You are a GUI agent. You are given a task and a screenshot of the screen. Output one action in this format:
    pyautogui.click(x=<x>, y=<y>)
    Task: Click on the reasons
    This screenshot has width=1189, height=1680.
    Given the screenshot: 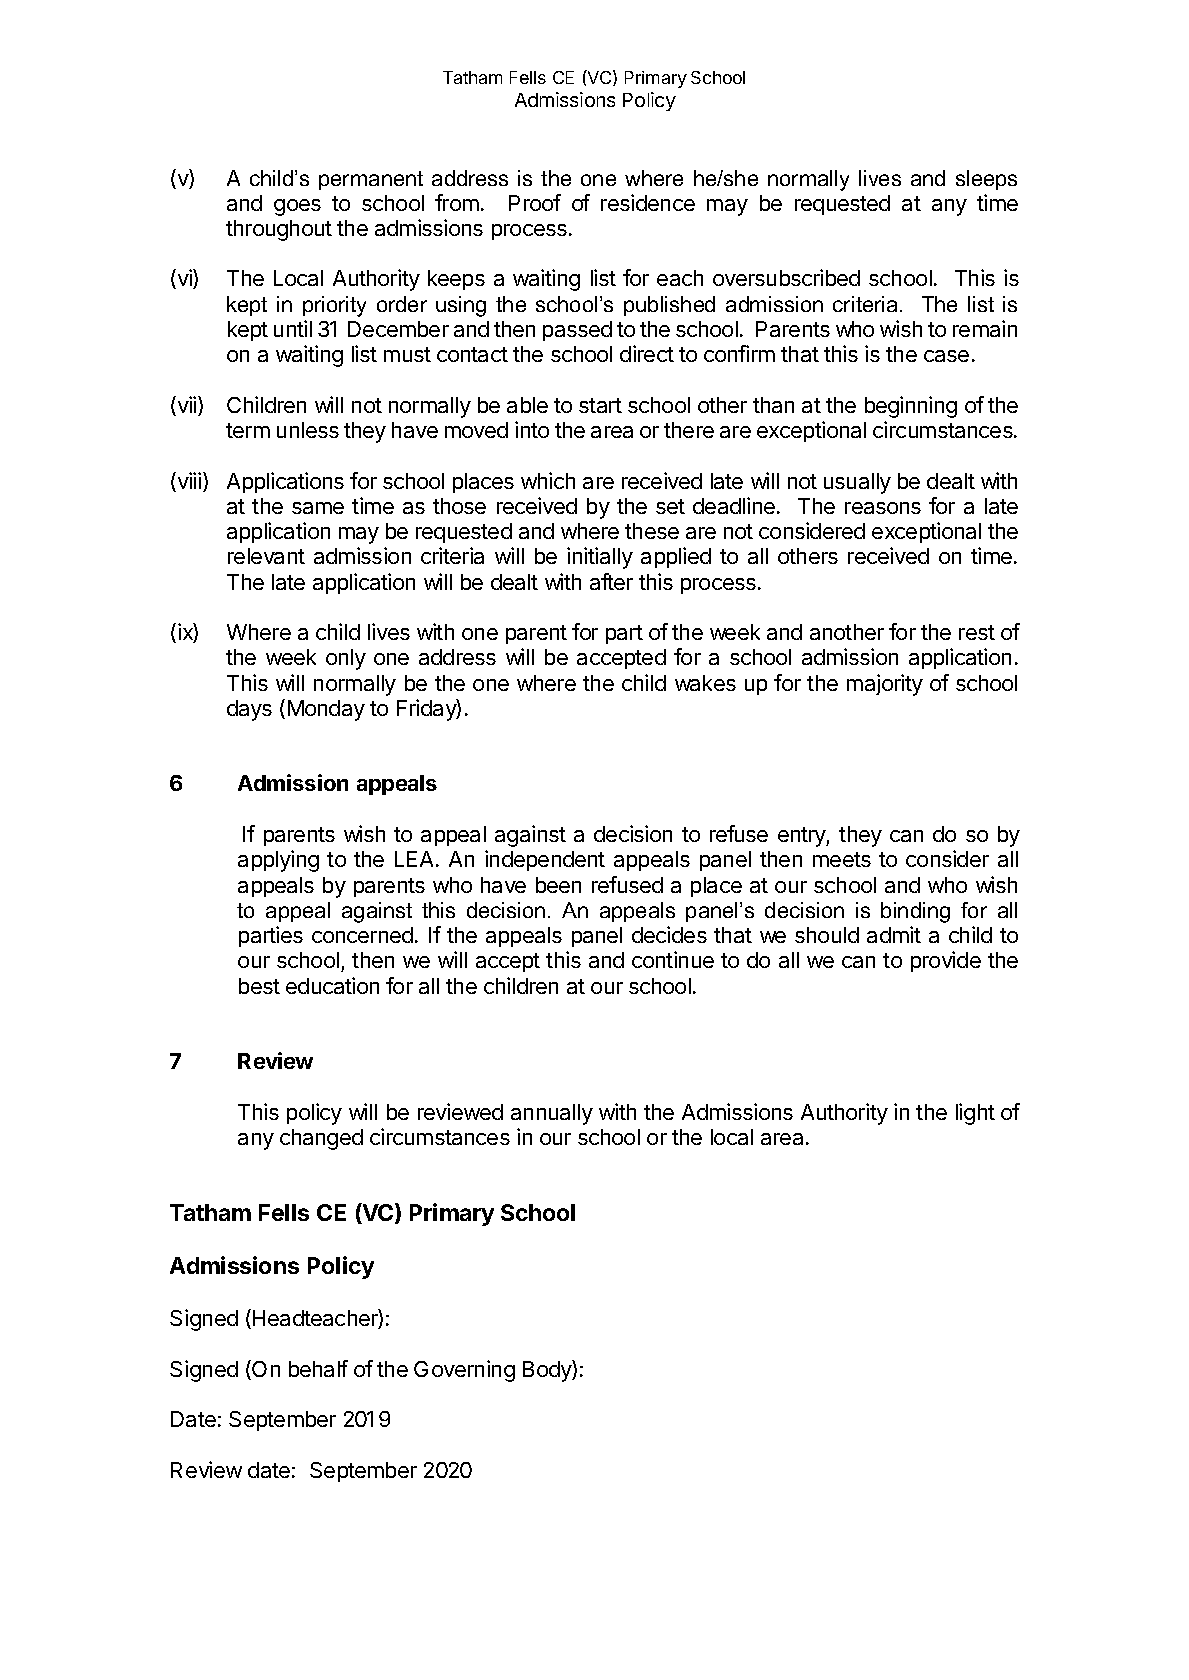 What is the action you would take?
    pyautogui.click(x=883, y=508)
